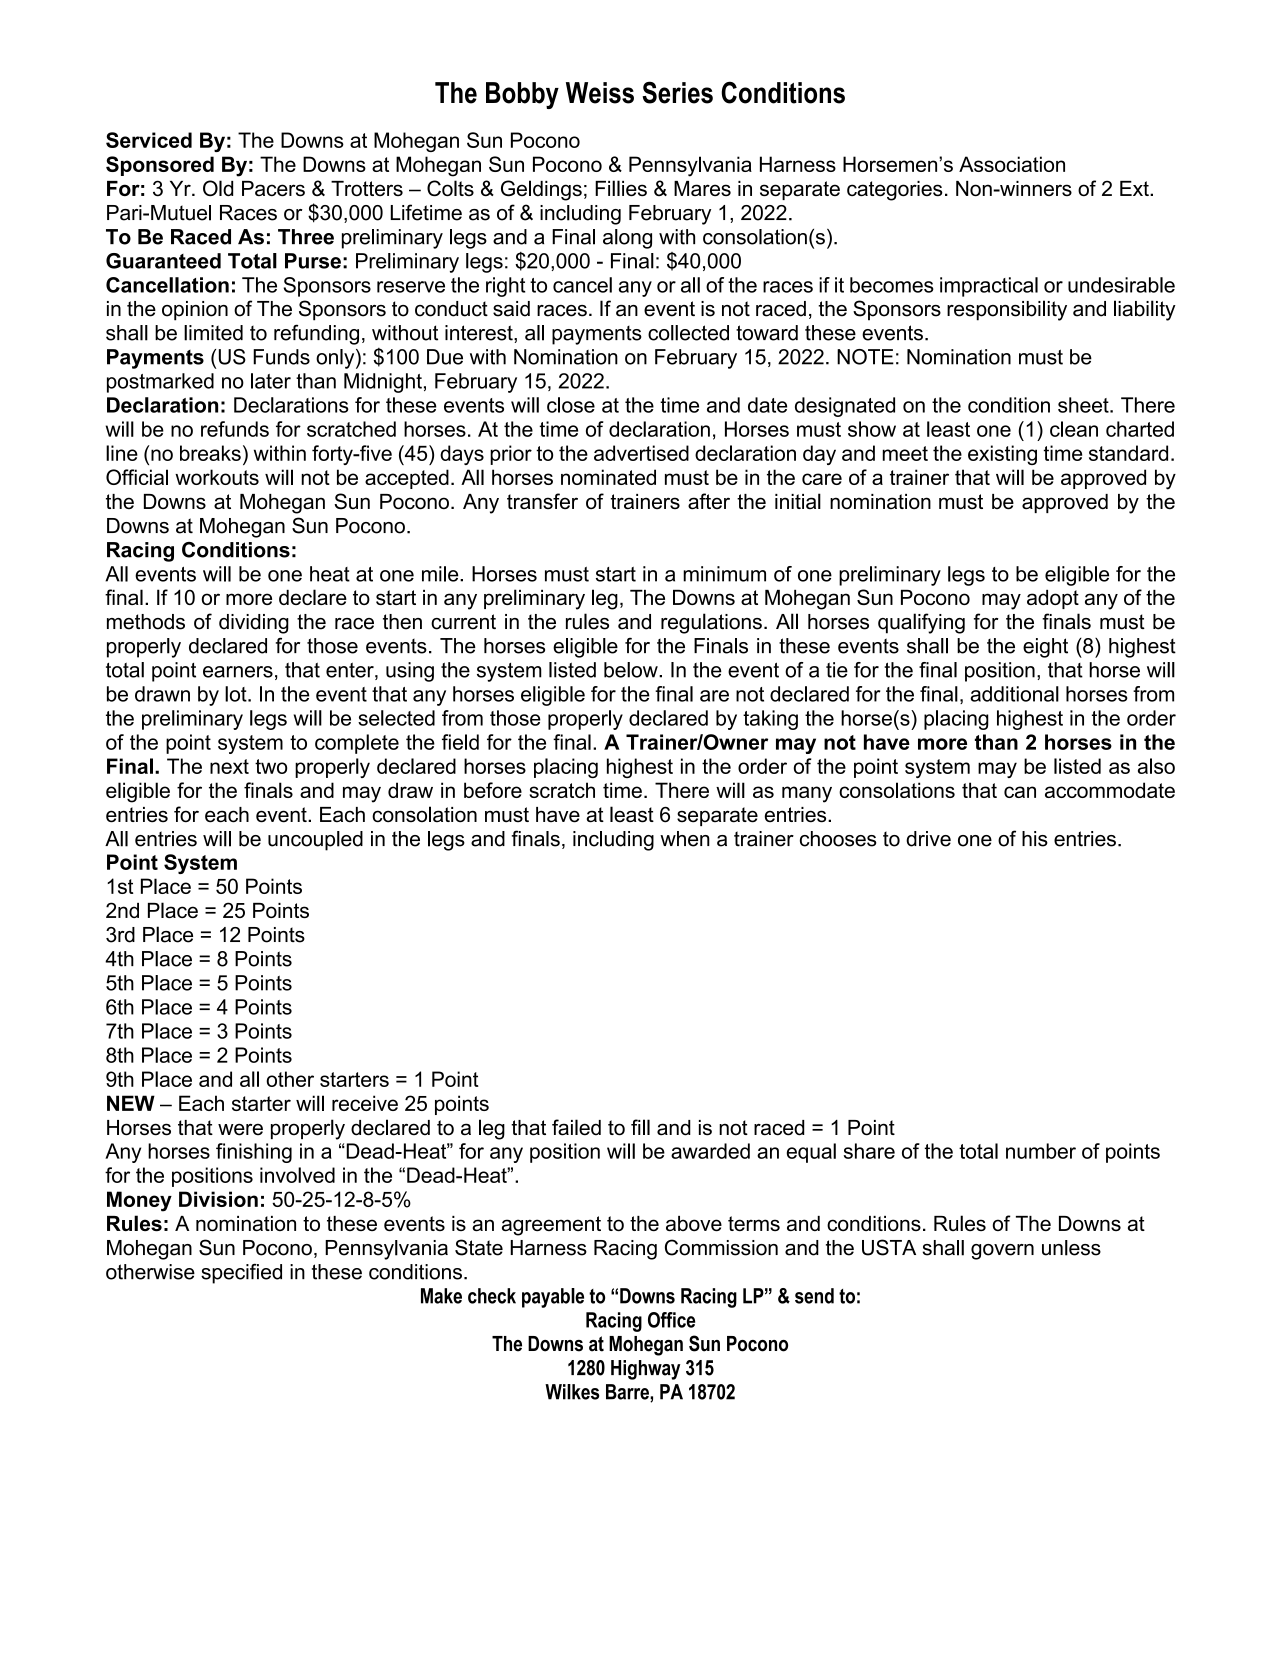 The height and width of the document is (1658, 1281). What do you see at coordinates (632, 670) in the document?
I see `below` at bounding box center [632, 670].
